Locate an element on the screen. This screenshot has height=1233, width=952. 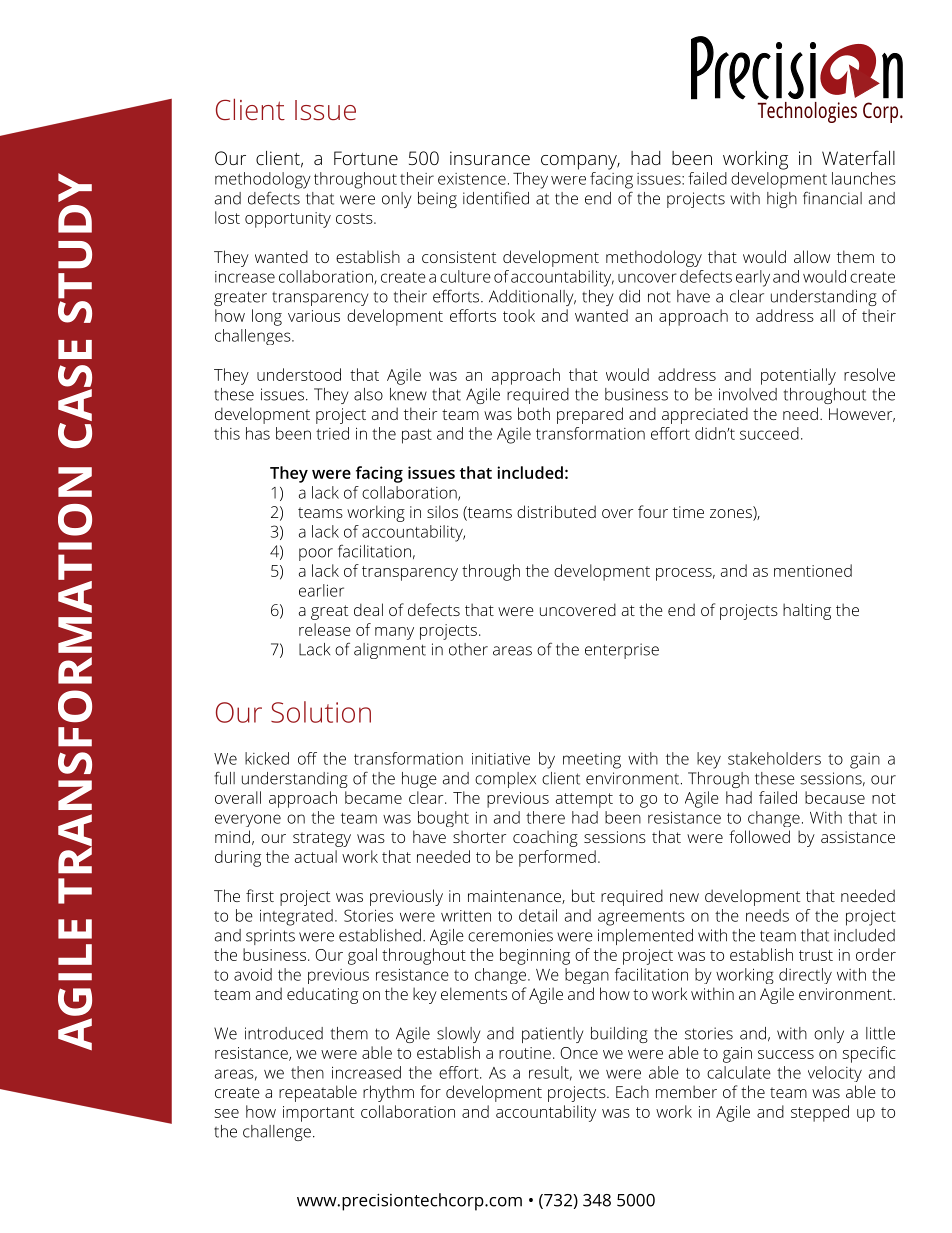
then is located at coordinates (307, 1072).
